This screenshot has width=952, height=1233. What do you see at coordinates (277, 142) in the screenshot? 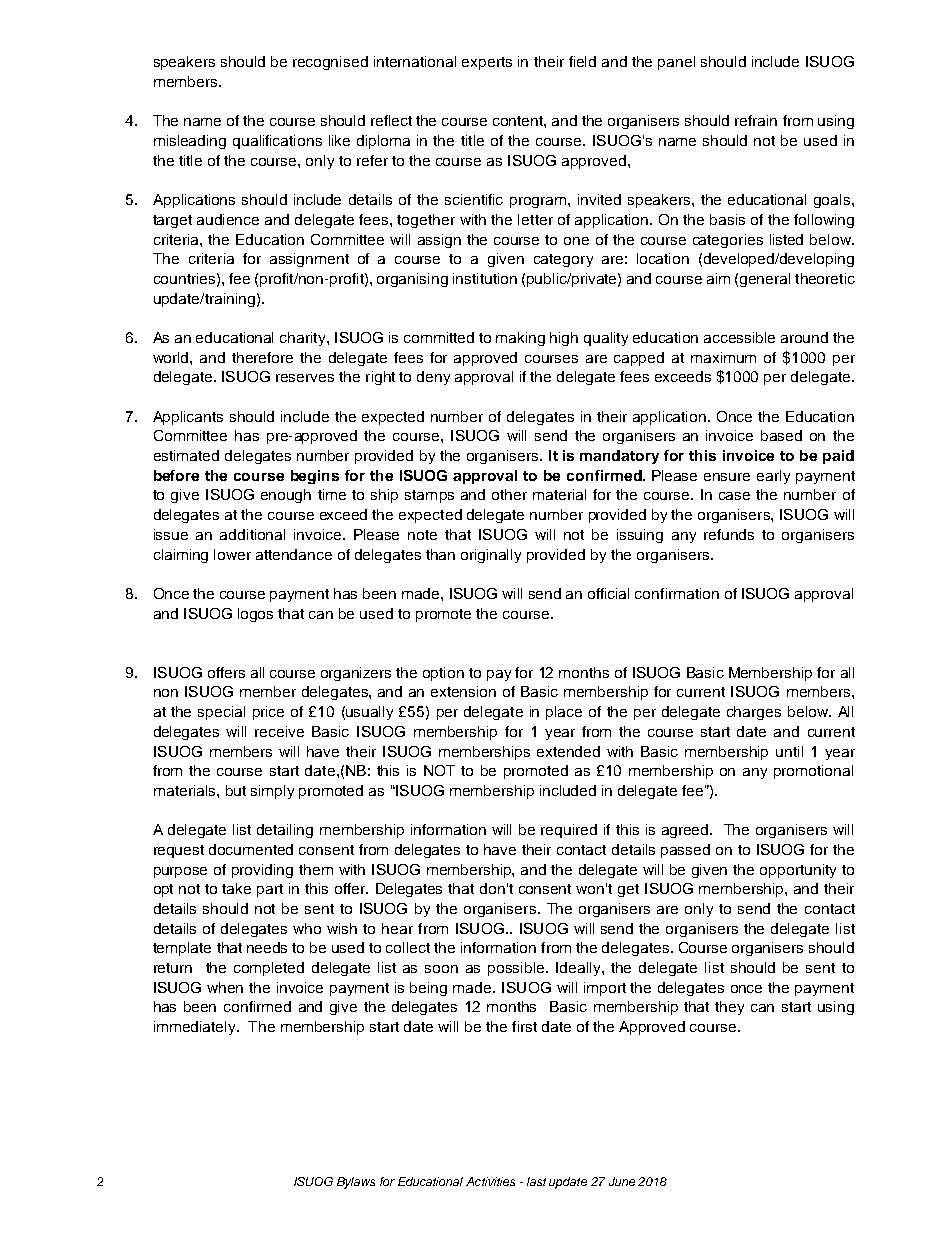
I see `qualifications` at bounding box center [277, 142].
